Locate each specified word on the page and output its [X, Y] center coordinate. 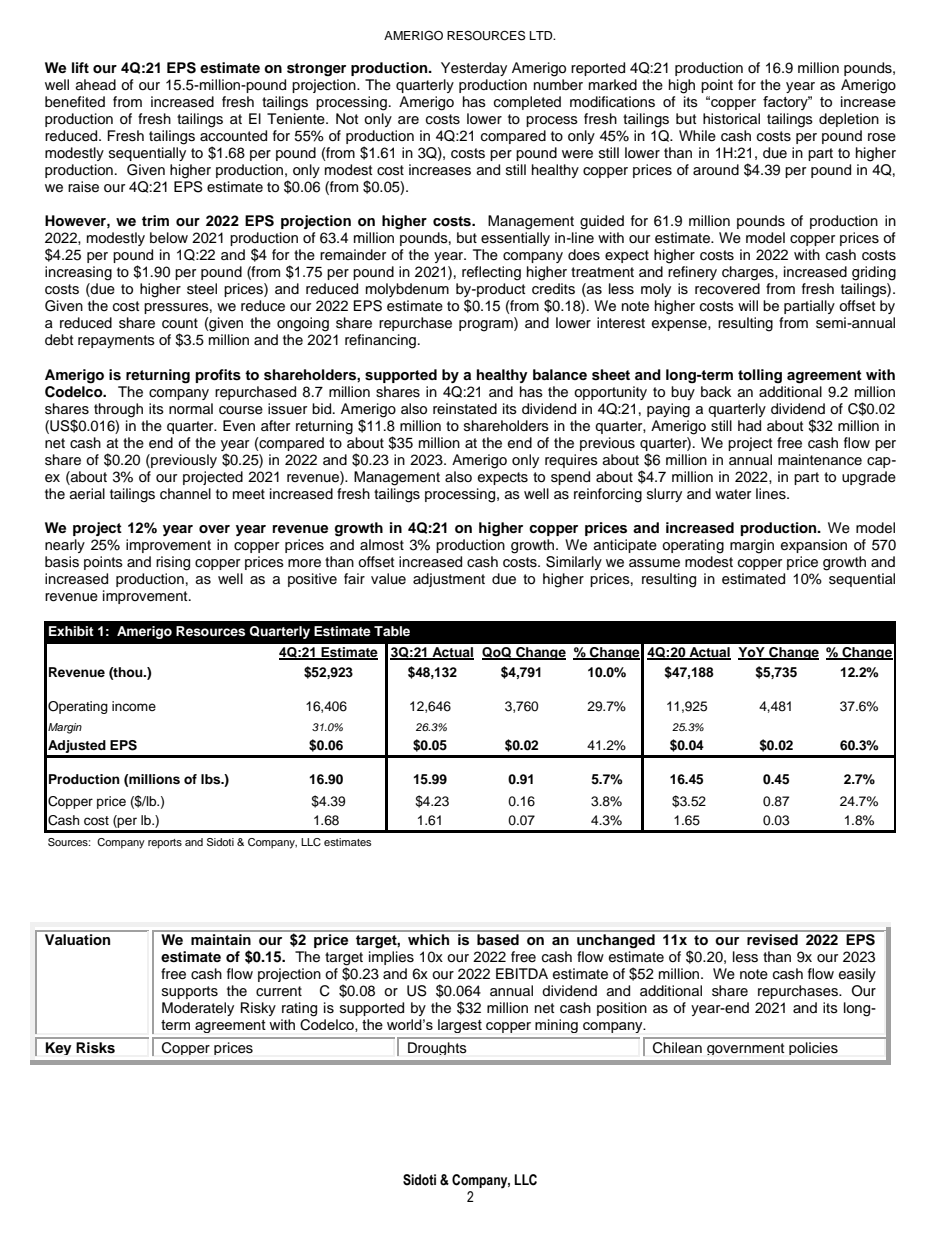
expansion [814, 546]
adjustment [449, 580]
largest [460, 1026]
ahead [96, 85]
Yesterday [474, 69]
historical [731, 119]
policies [813, 1048]
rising [173, 563]
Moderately [198, 1009]
